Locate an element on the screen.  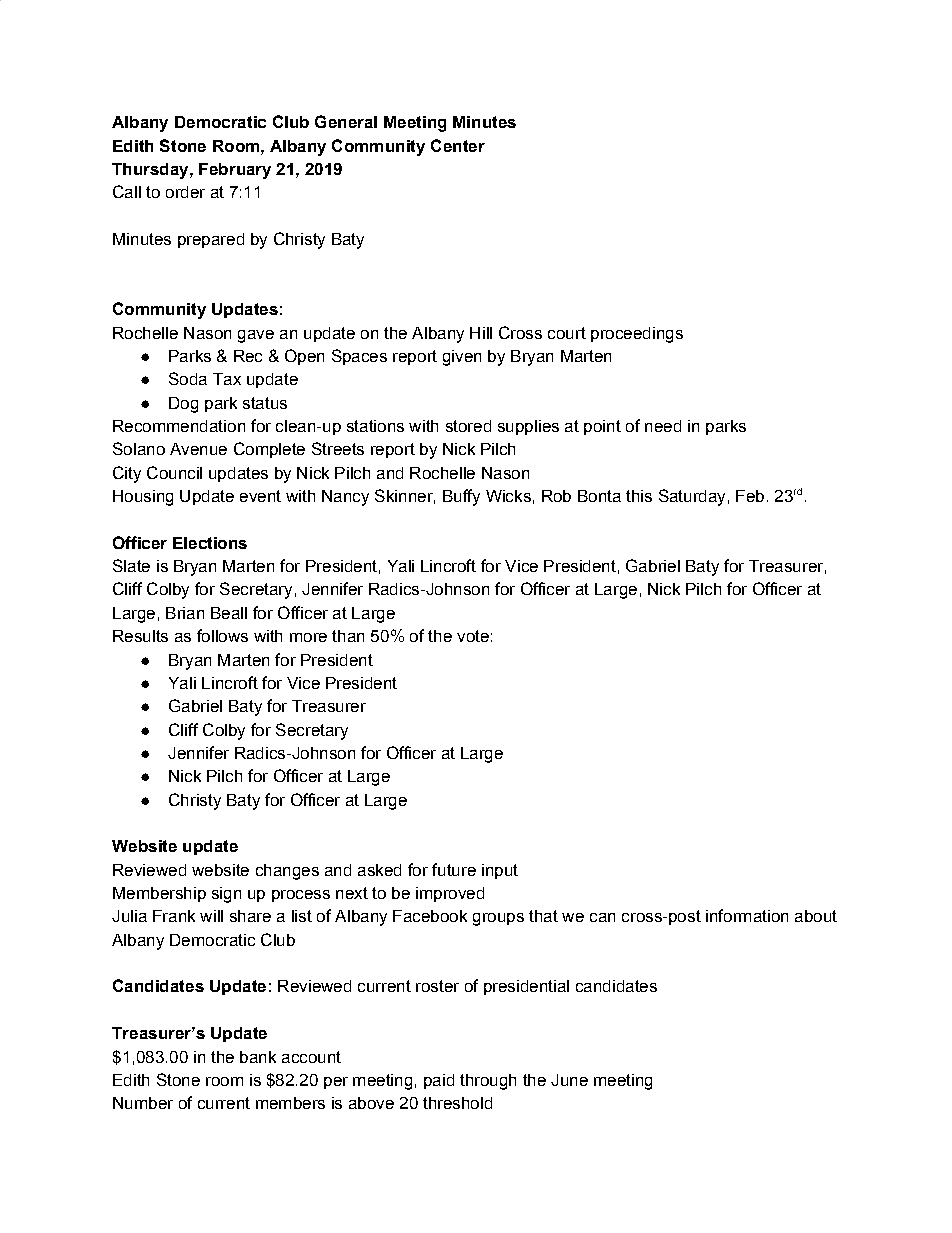
Center is located at coordinates (458, 145).
